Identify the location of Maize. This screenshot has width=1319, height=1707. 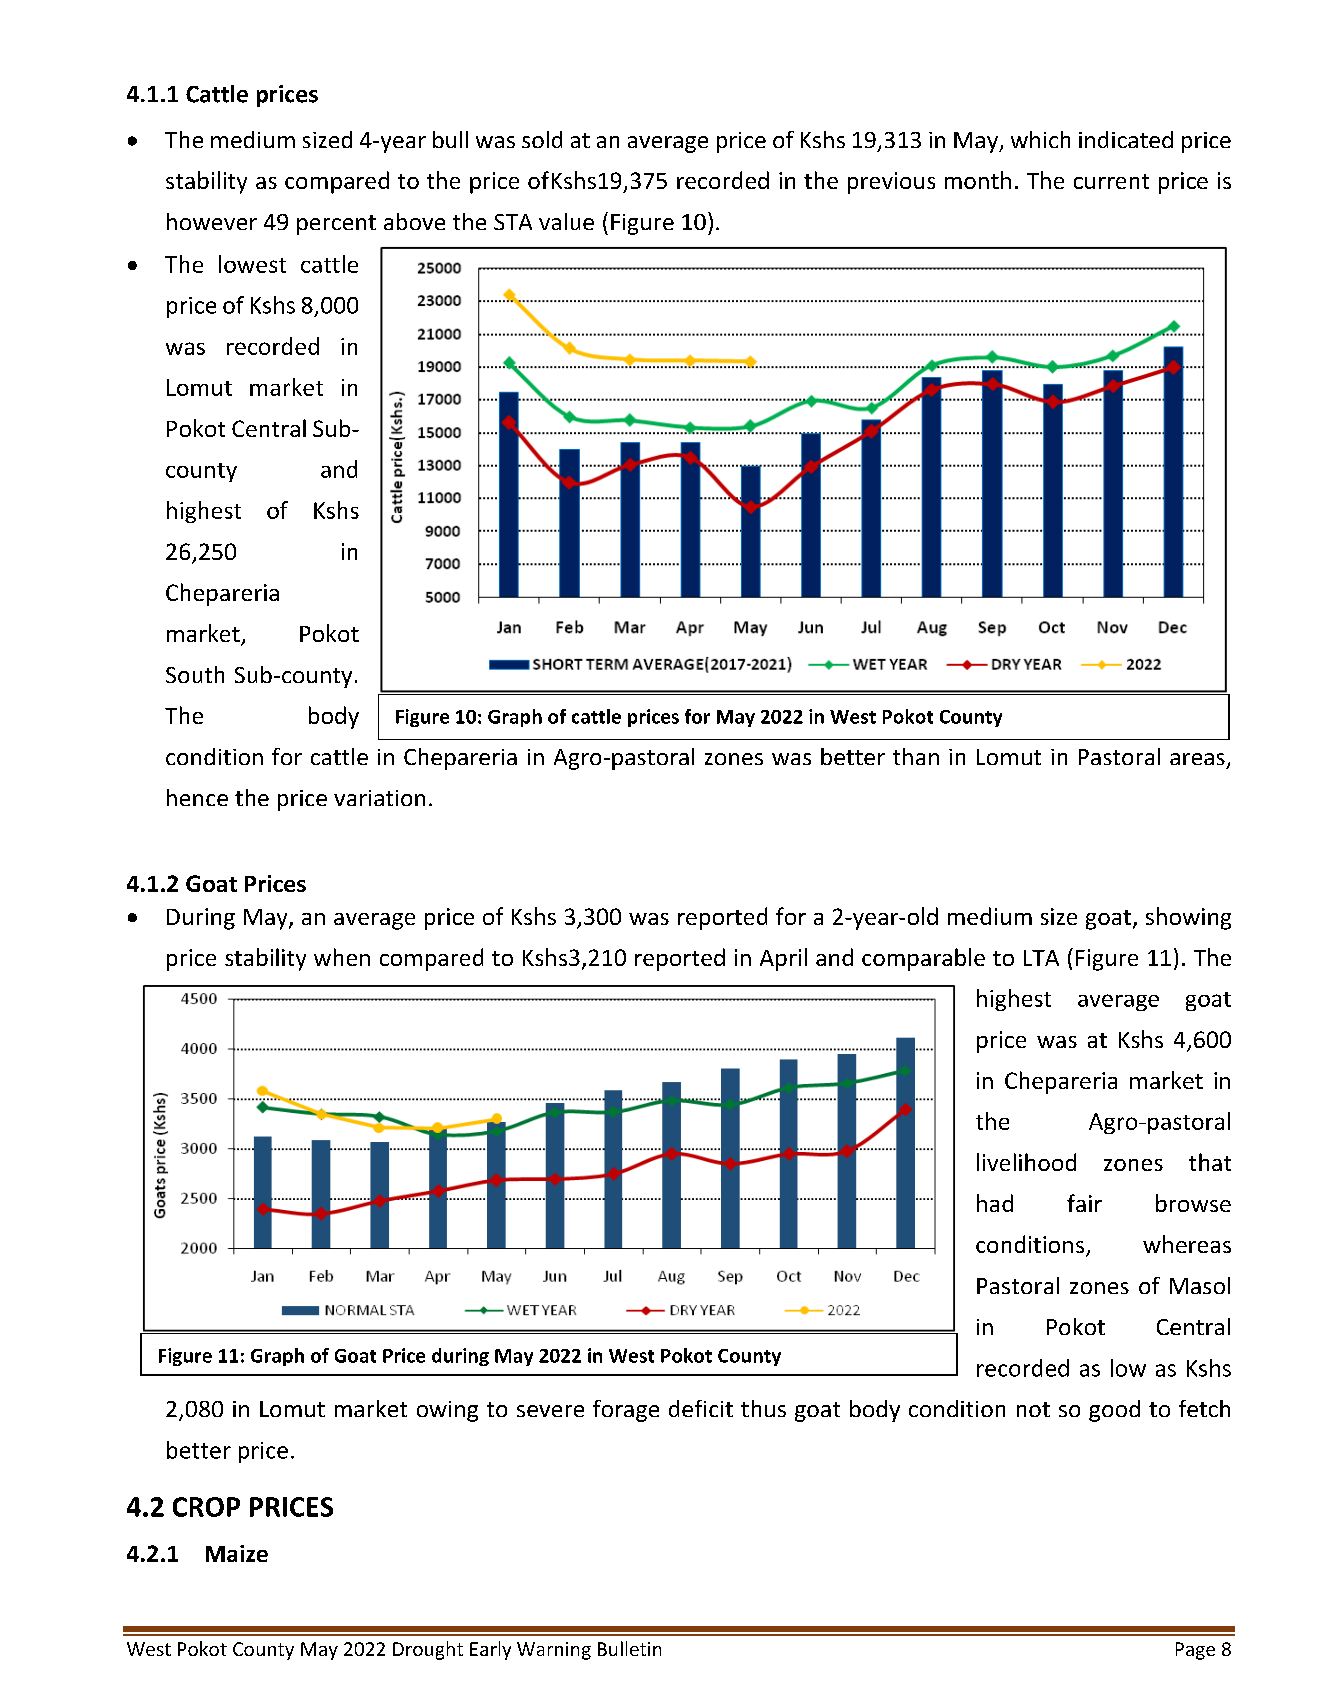
(237, 1553).
